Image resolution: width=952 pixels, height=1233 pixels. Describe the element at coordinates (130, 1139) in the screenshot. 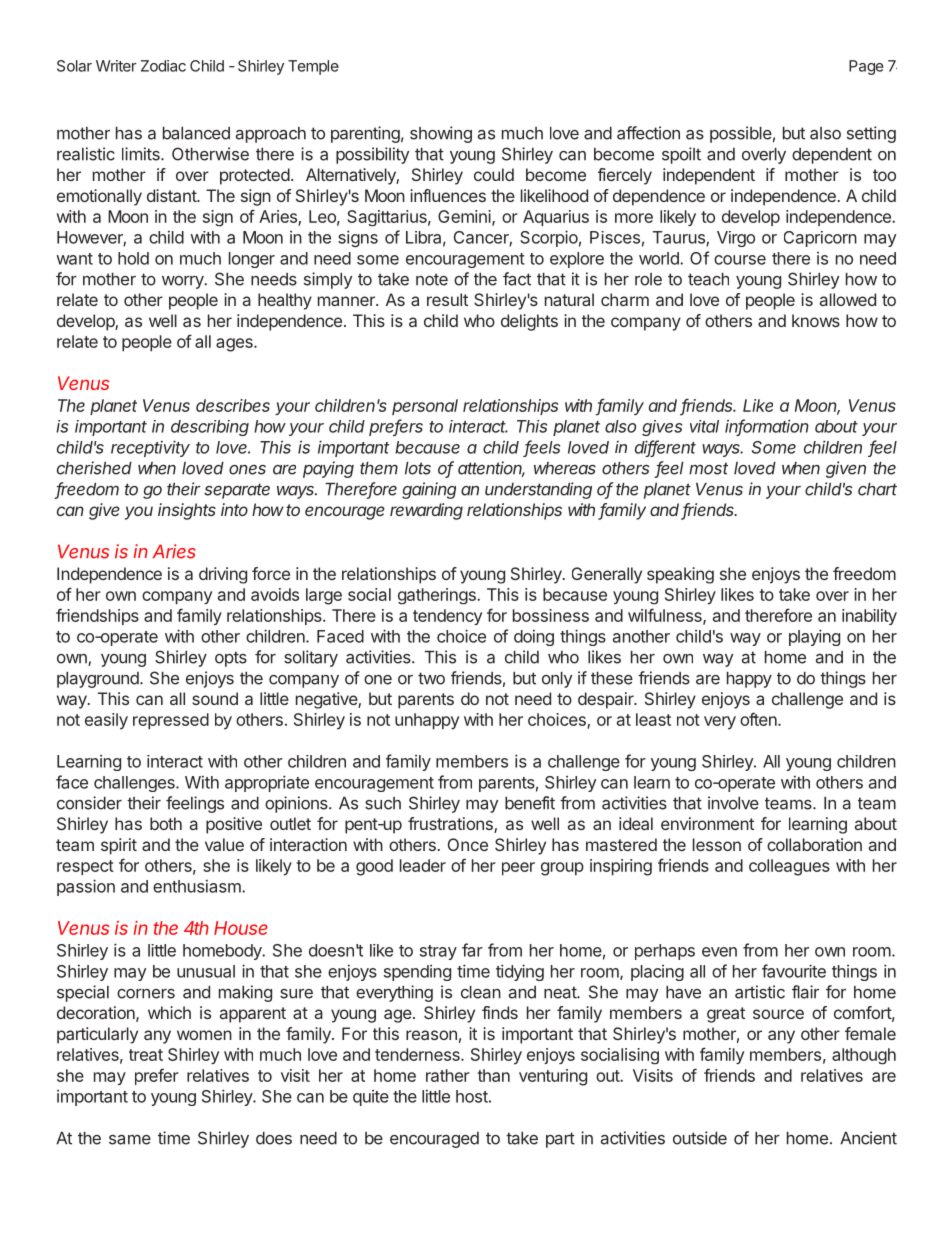

I see `same` at that location.
